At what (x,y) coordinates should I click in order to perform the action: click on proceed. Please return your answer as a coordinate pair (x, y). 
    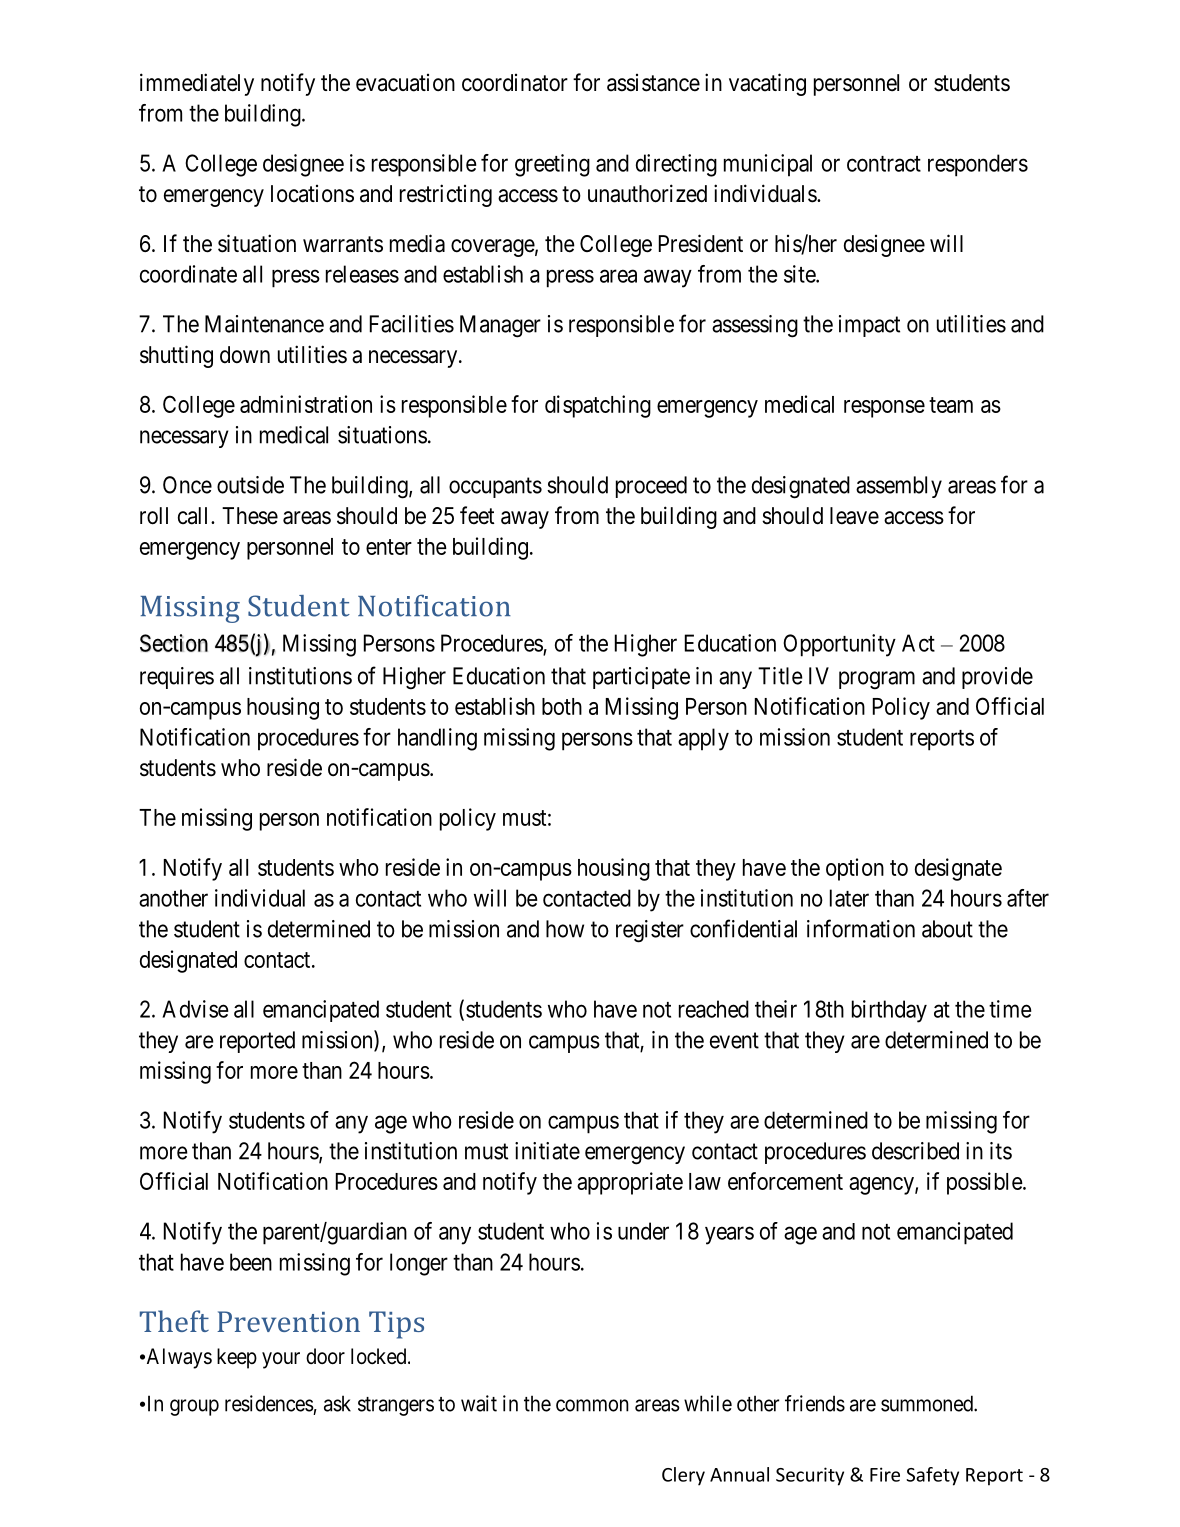
    Looking at the image, I should click on (651, 487).
